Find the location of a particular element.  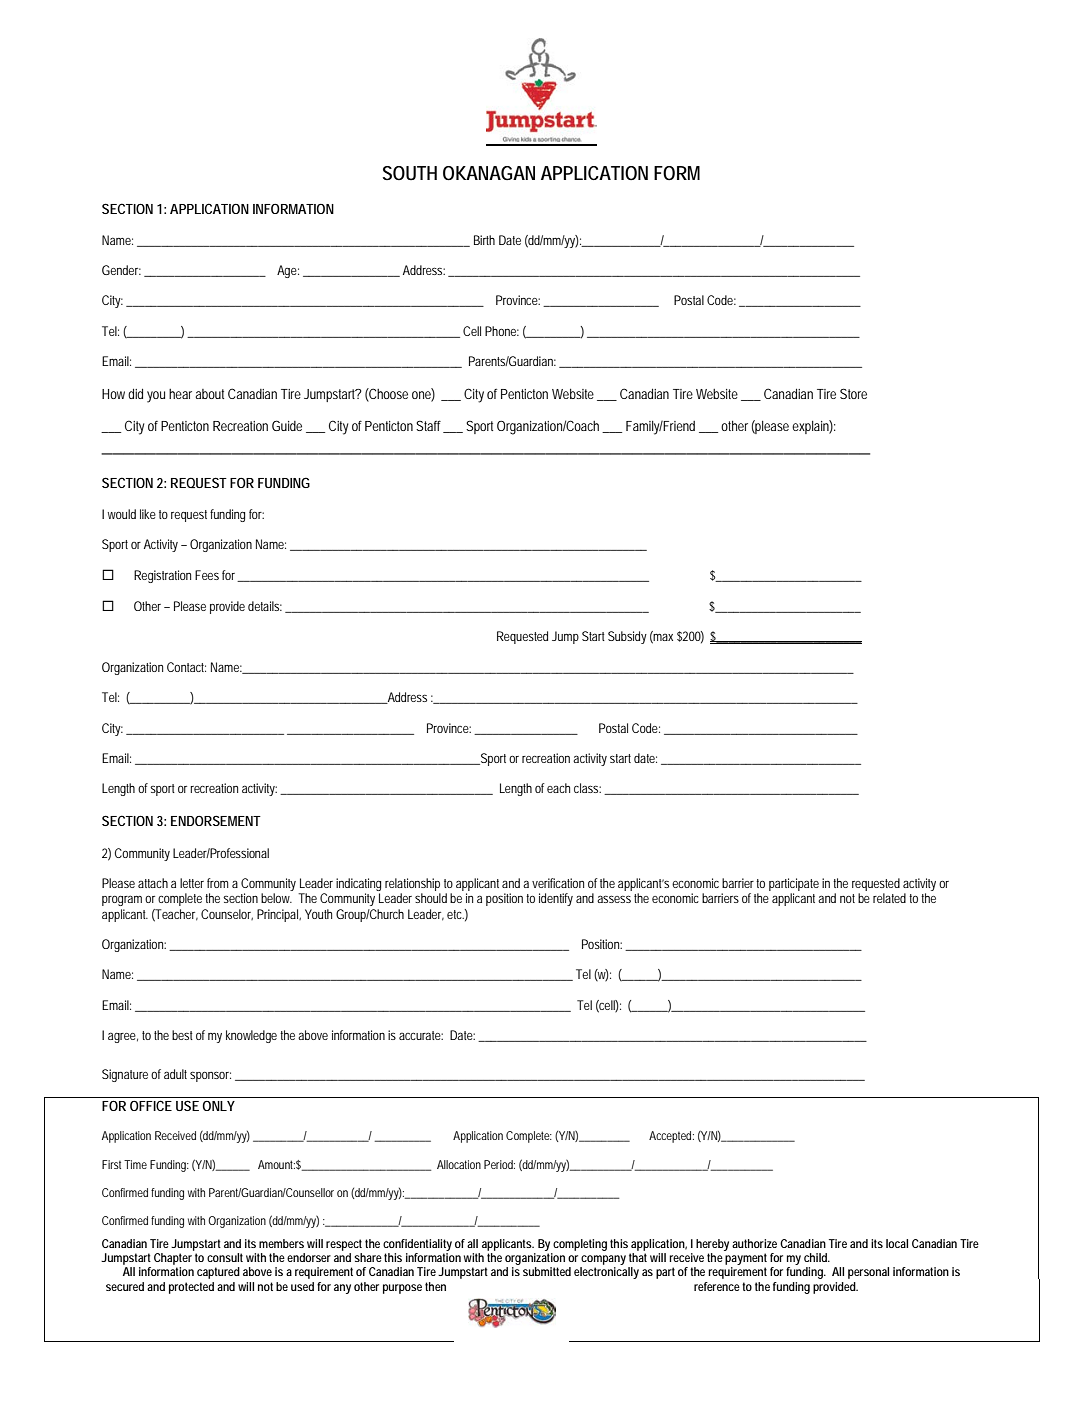

consult is located at coordinates (225, 1257).
